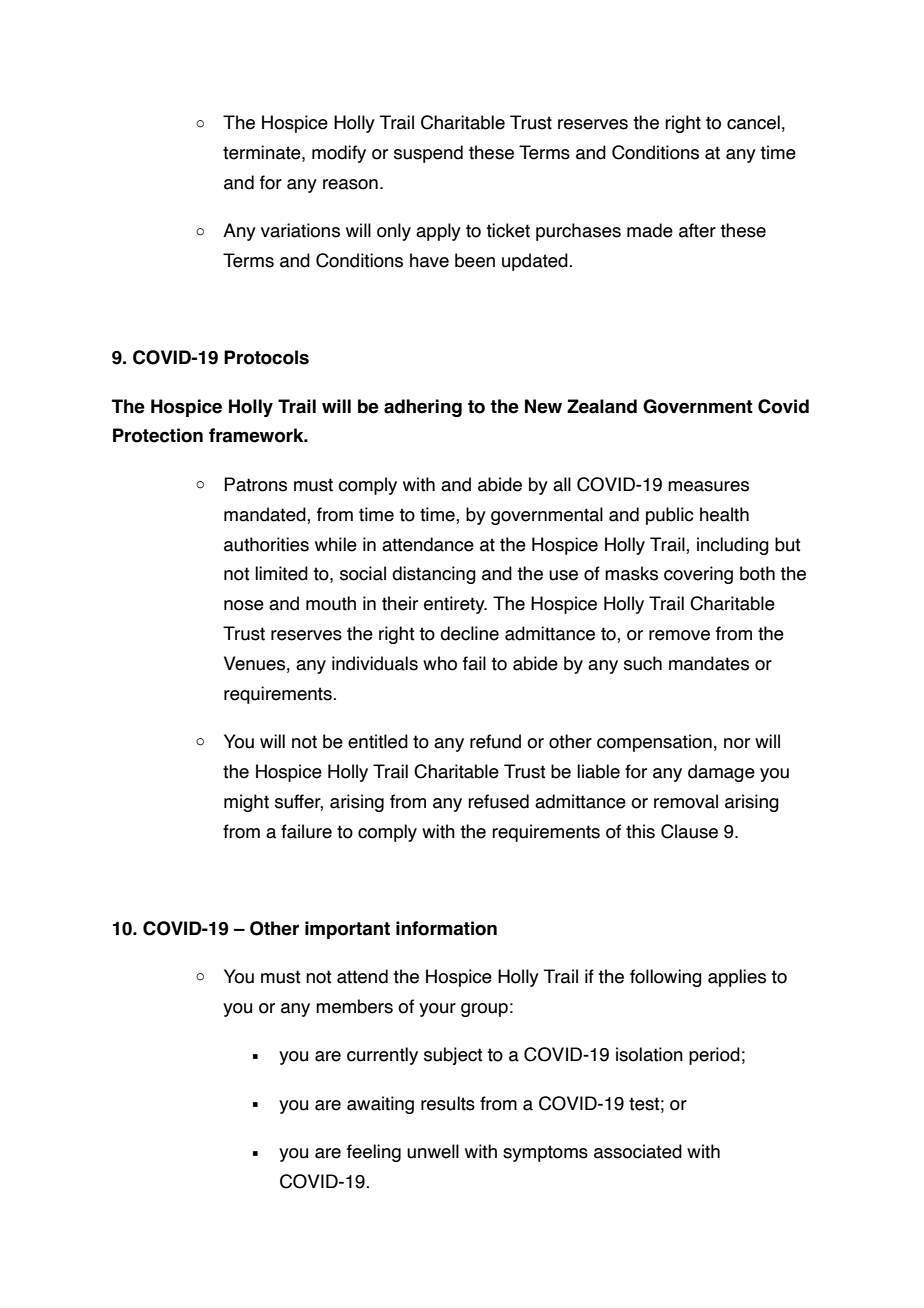 This screenshot has height=1308, width=924. I want to click on modify, so click(339, 154).
